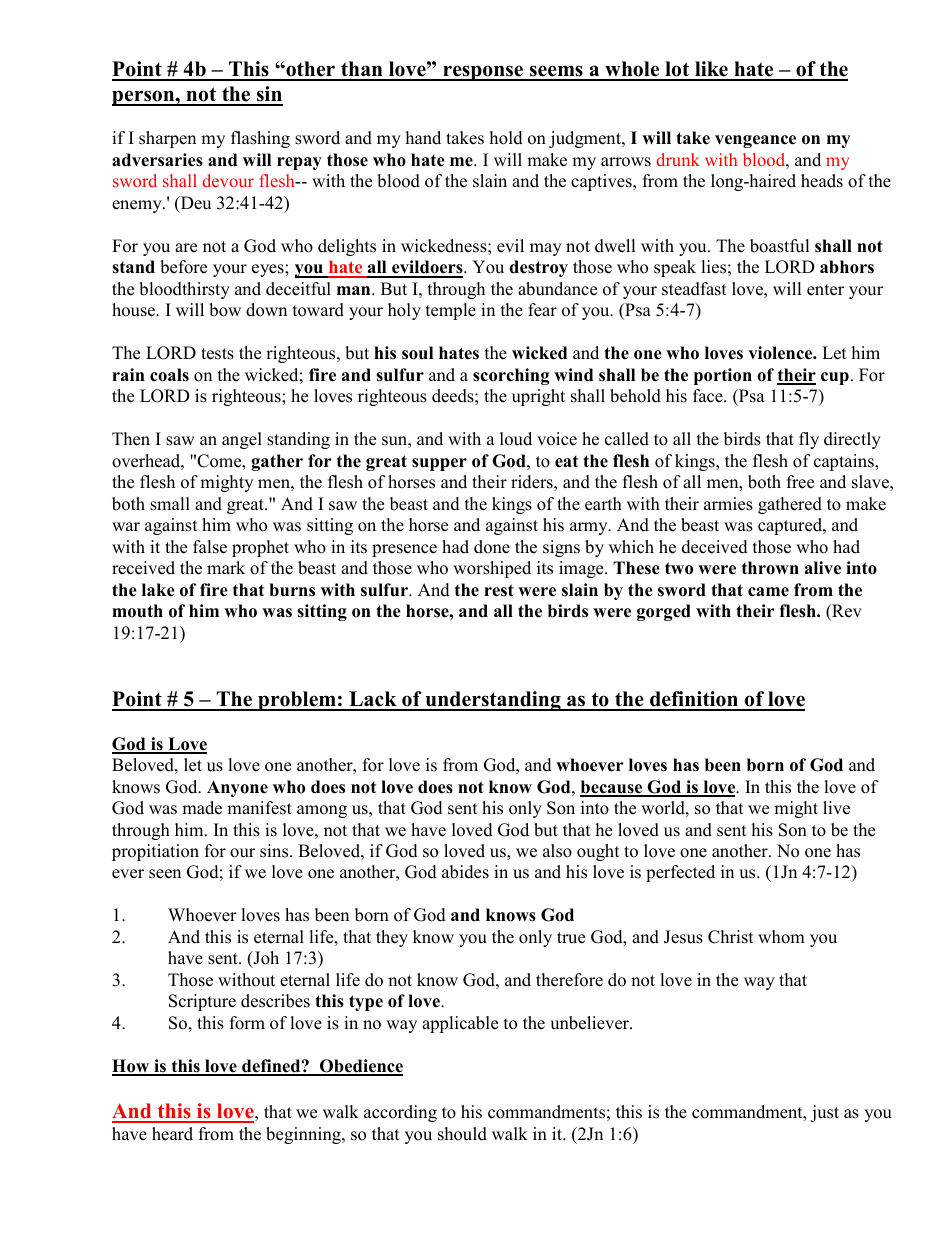 This screenshot has width=952, height=1233. I want to click on angel, so click(242, 440).
